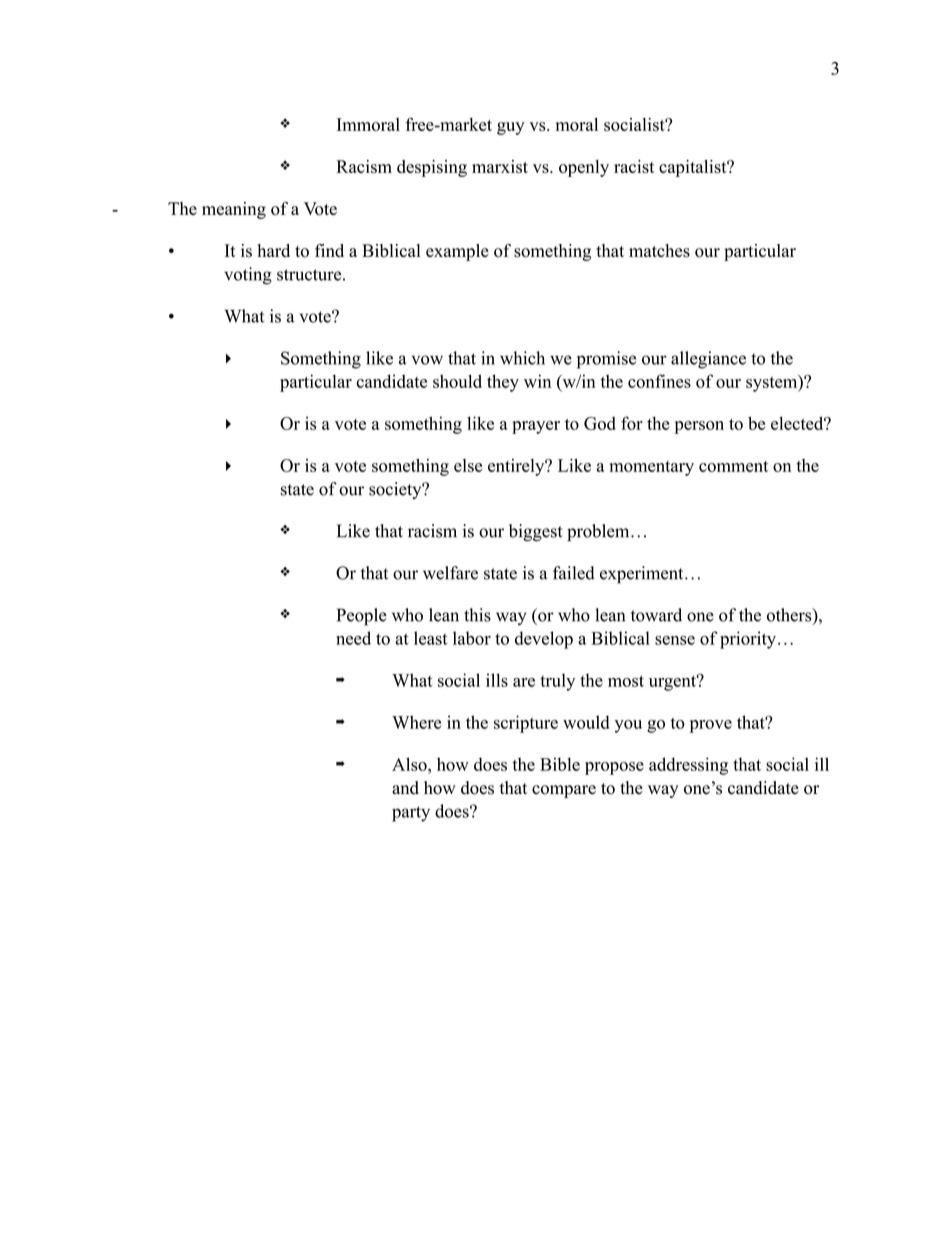 The width and height of the screenshot is (952, 1233). Describe the element at coordinates (675, 640) in the screenshot. I see `sense` at that location.
